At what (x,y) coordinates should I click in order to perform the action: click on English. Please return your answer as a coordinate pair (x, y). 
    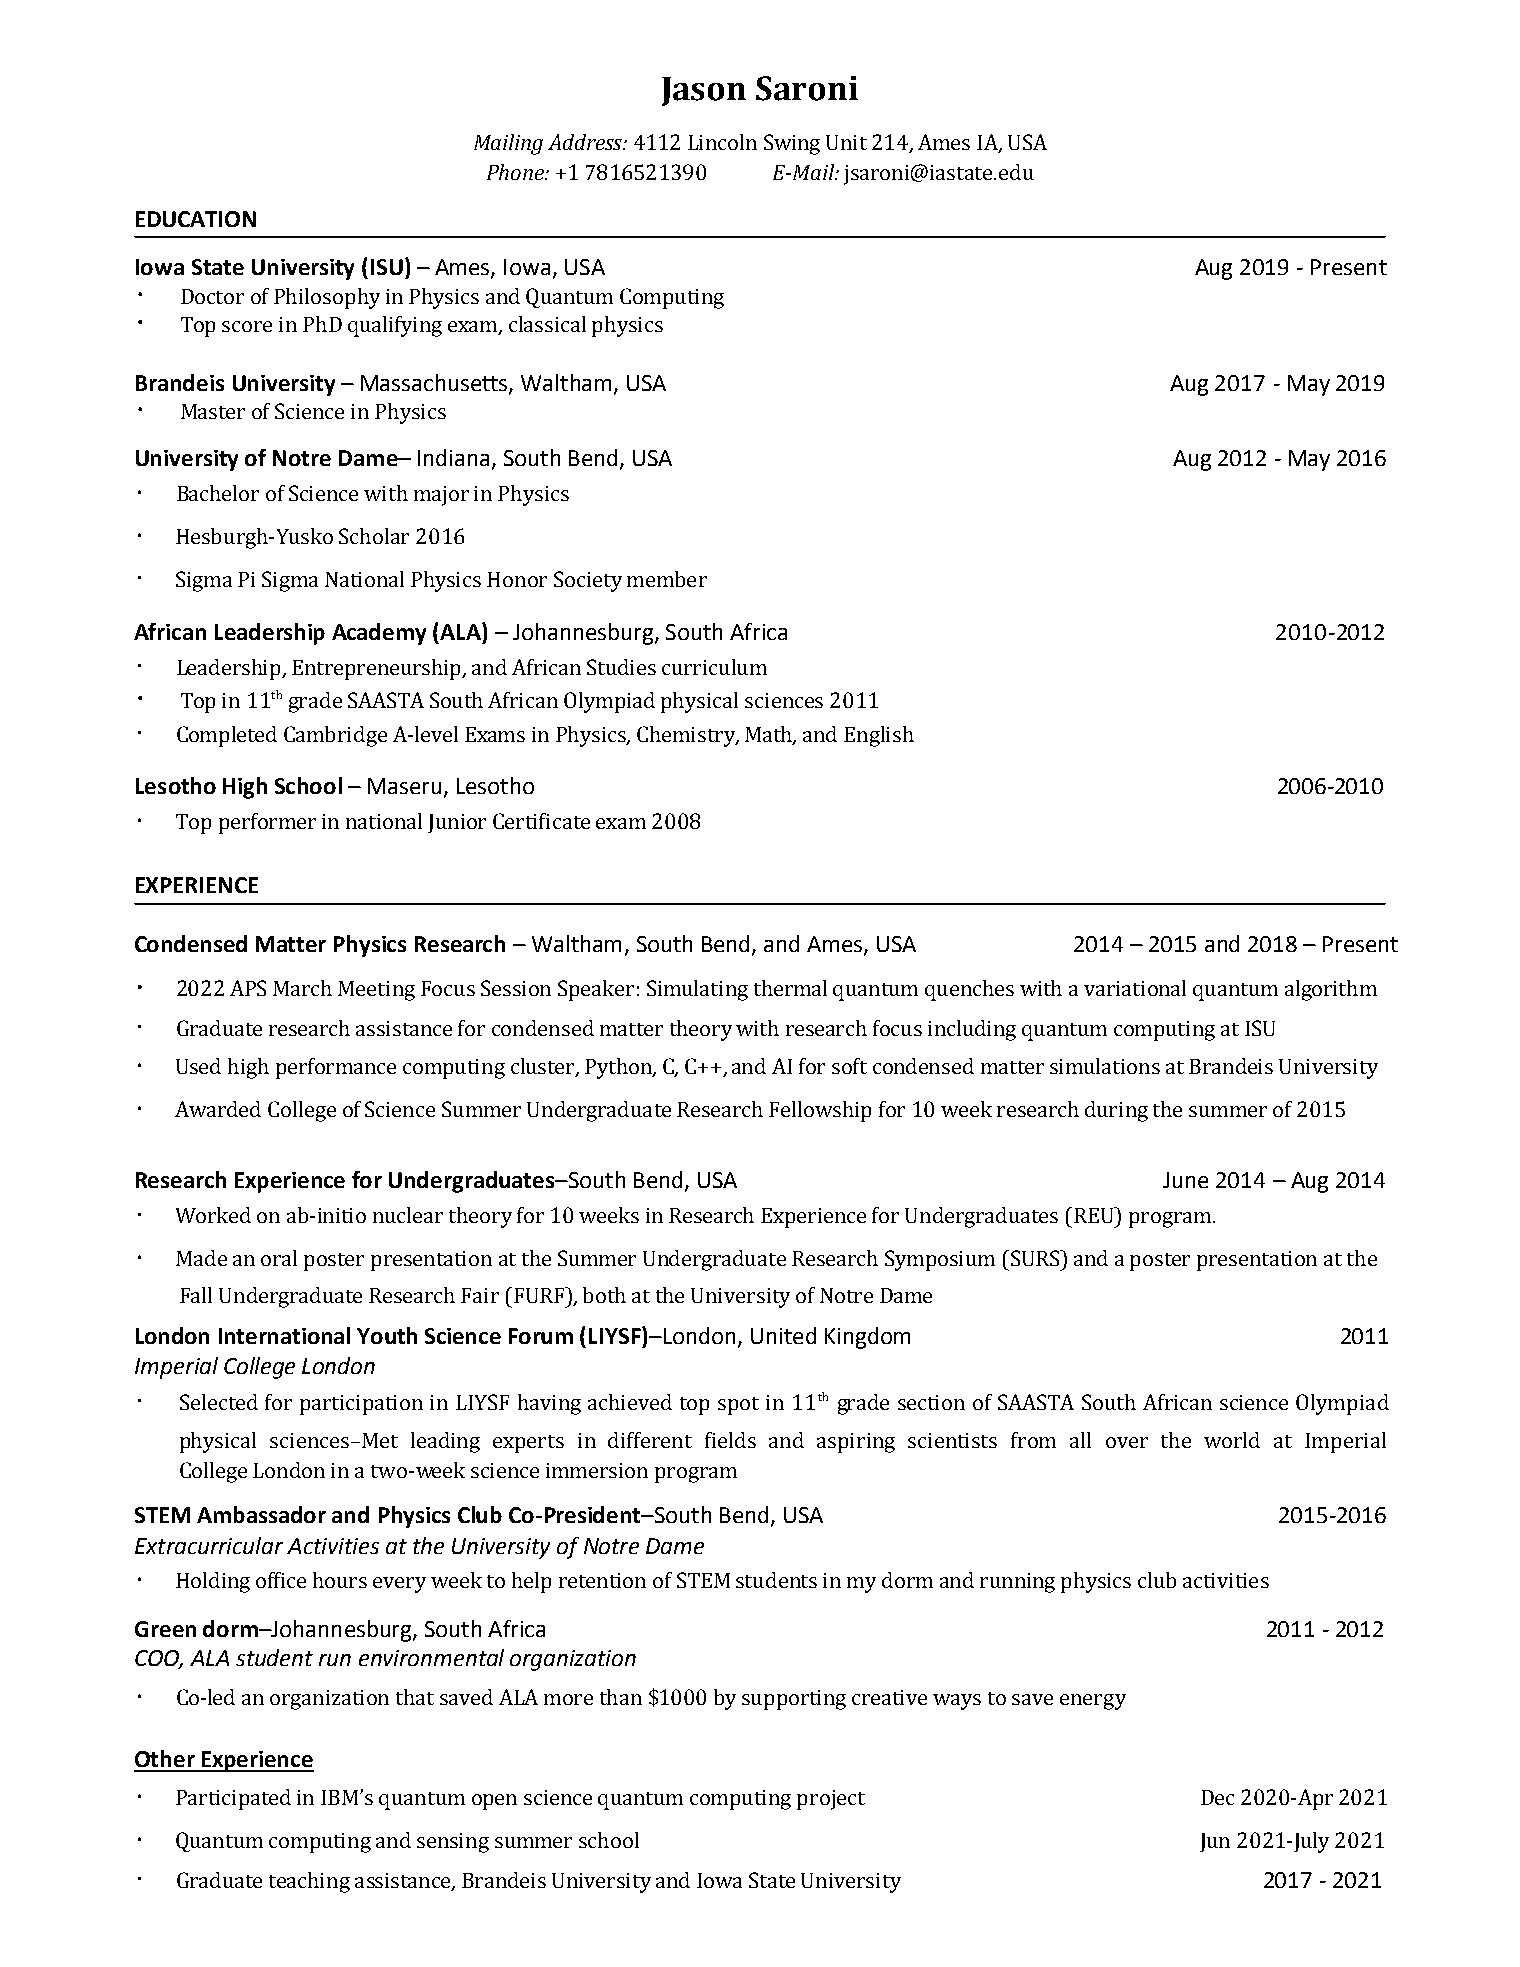
    Looking at the image, I should click on (879, 736).
